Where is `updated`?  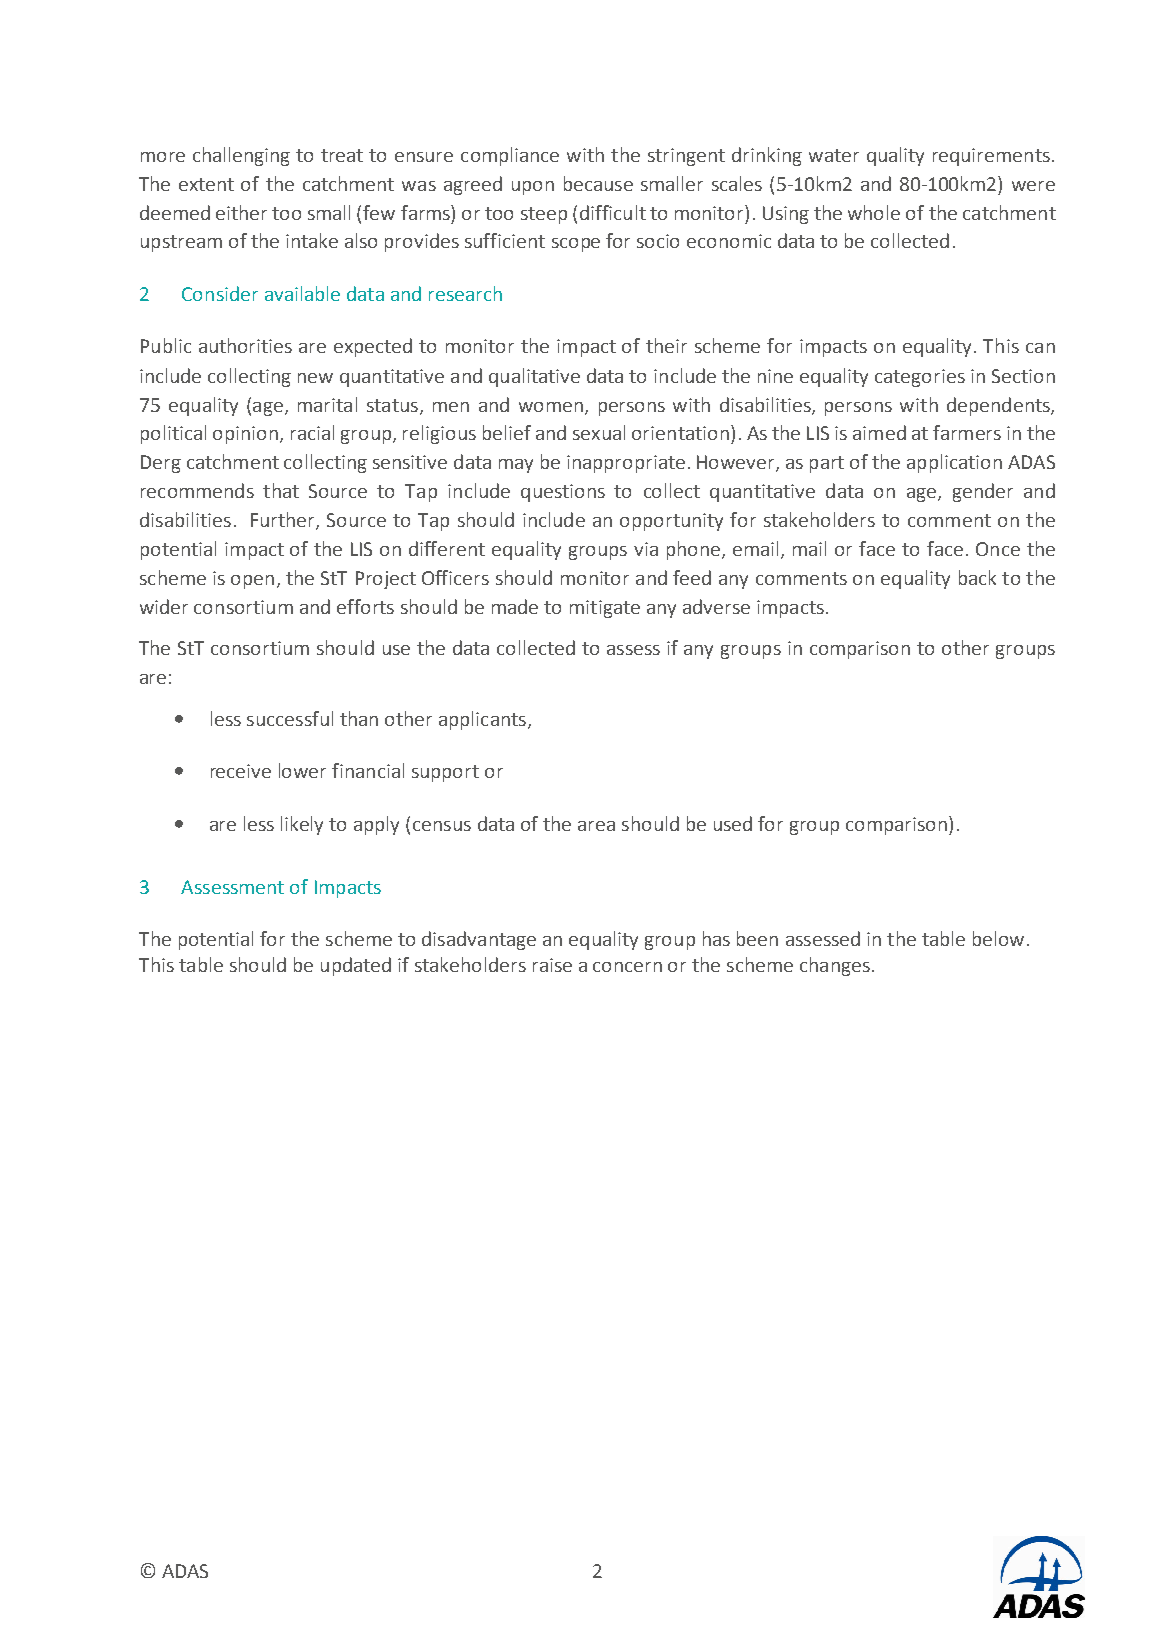 updated is located at coordinates (356, 966).
